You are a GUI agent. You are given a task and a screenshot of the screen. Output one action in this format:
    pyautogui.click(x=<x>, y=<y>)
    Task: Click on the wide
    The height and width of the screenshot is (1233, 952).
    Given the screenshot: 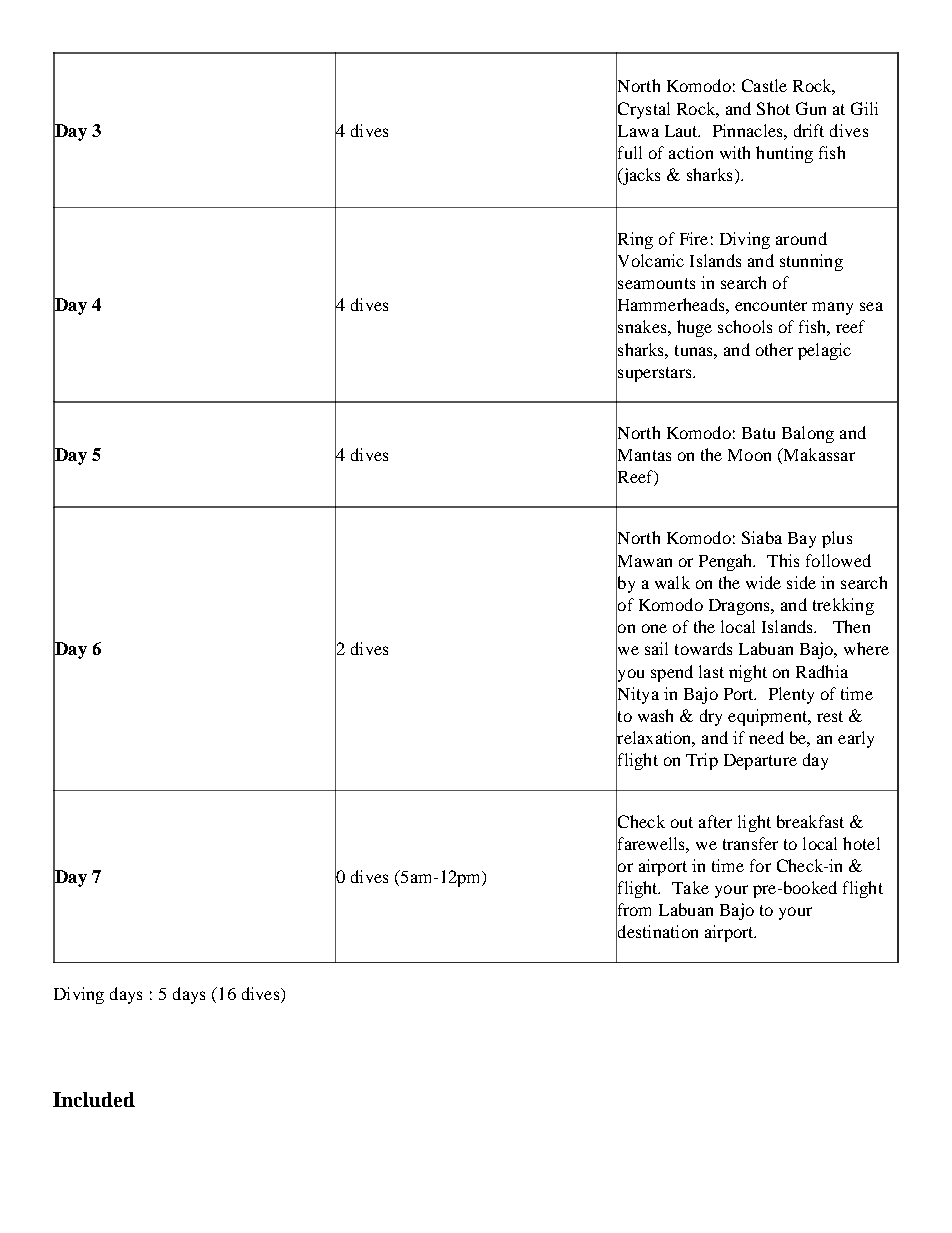 What is the action you would take?
    pyautogui.click(x=763, y=582)
